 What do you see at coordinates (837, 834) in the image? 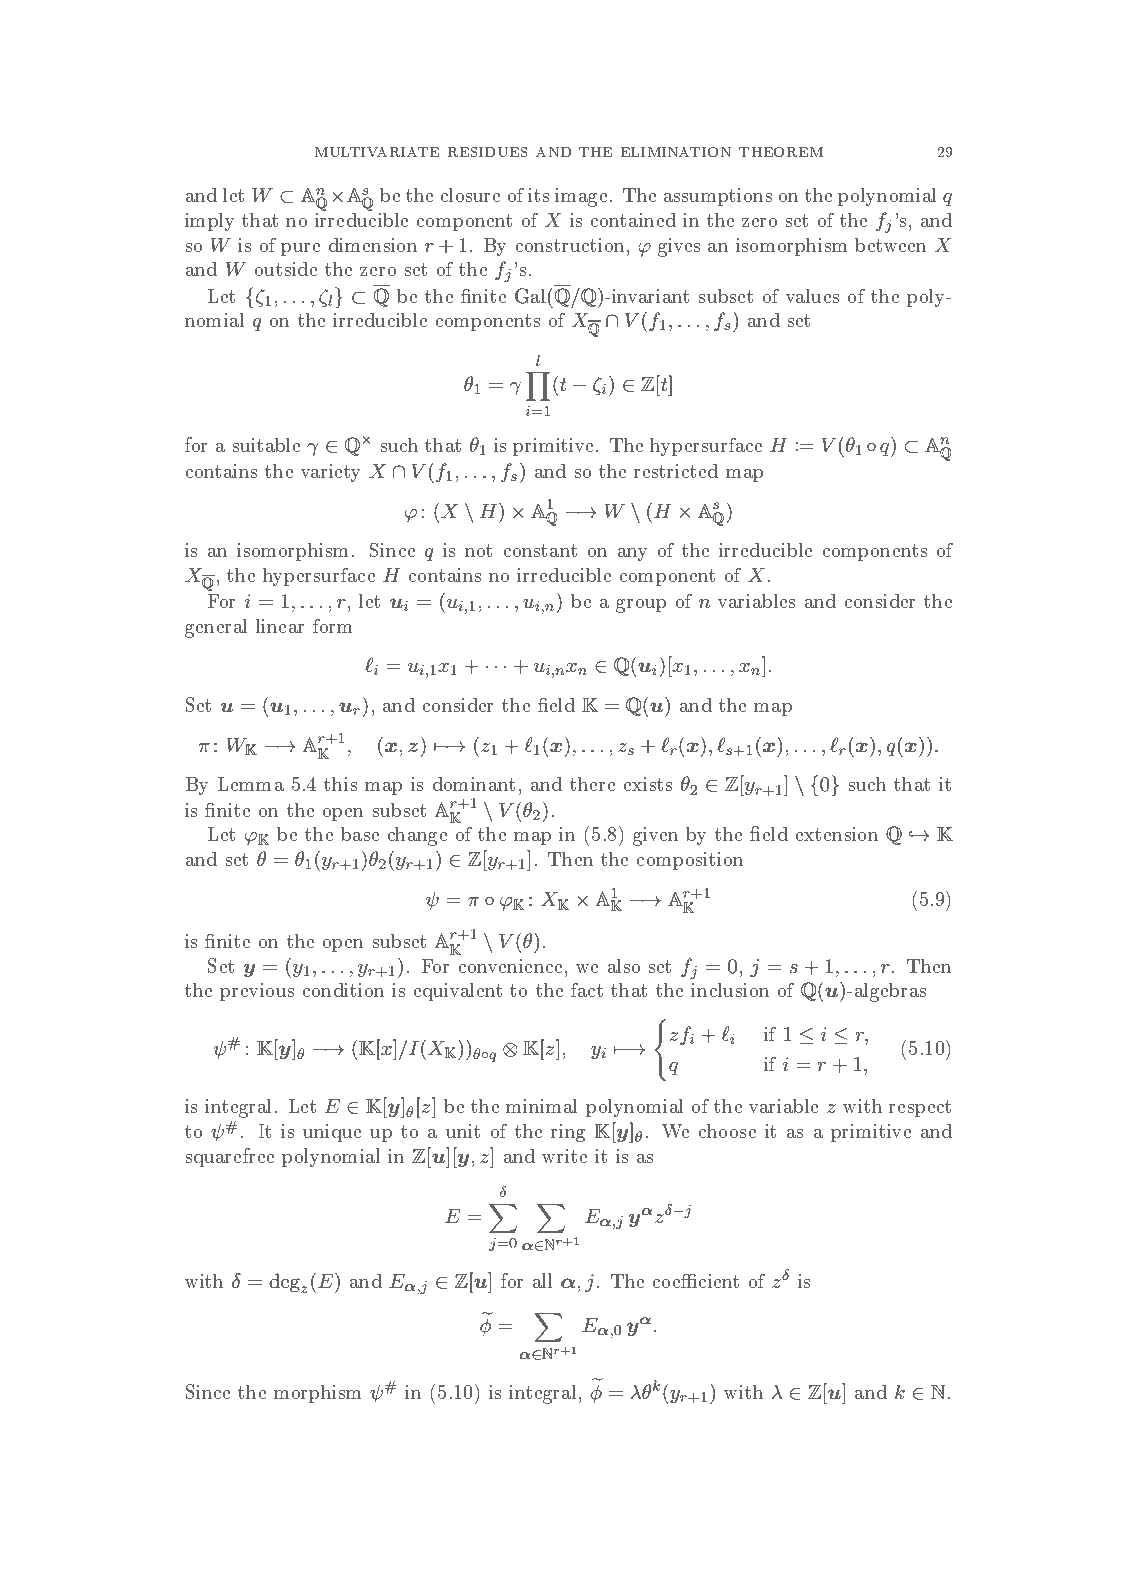
I see `extension` at bounding box center [837, 834].
